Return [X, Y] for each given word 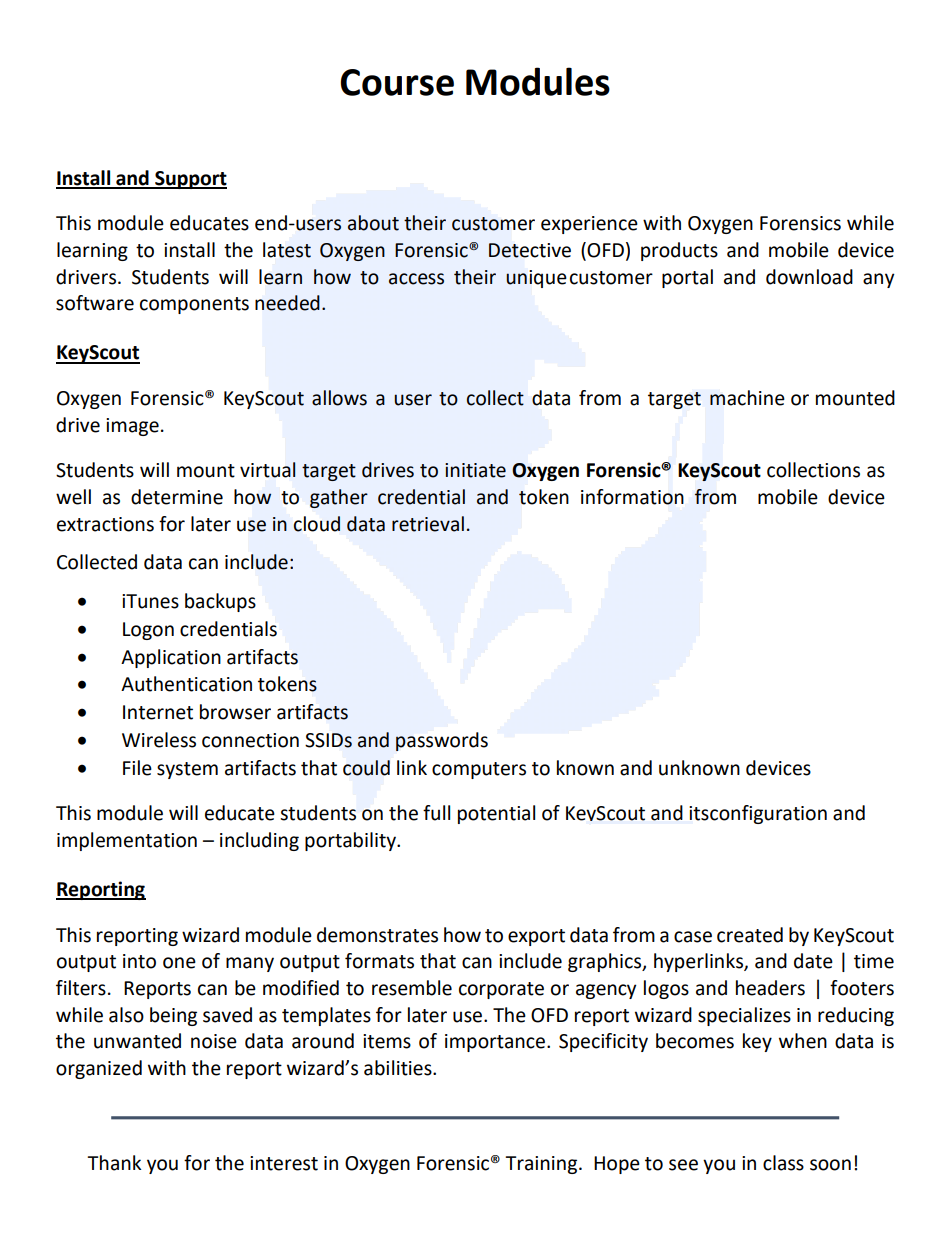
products [679, 251]
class [783, 1163]
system [187, 770]
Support [190, 180]
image [132, 427]
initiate [475, 470]
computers [479, 770]
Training [542, 1165]
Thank [114, 1163]
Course [397, 82]
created [750, 935]
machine [747, 398]
